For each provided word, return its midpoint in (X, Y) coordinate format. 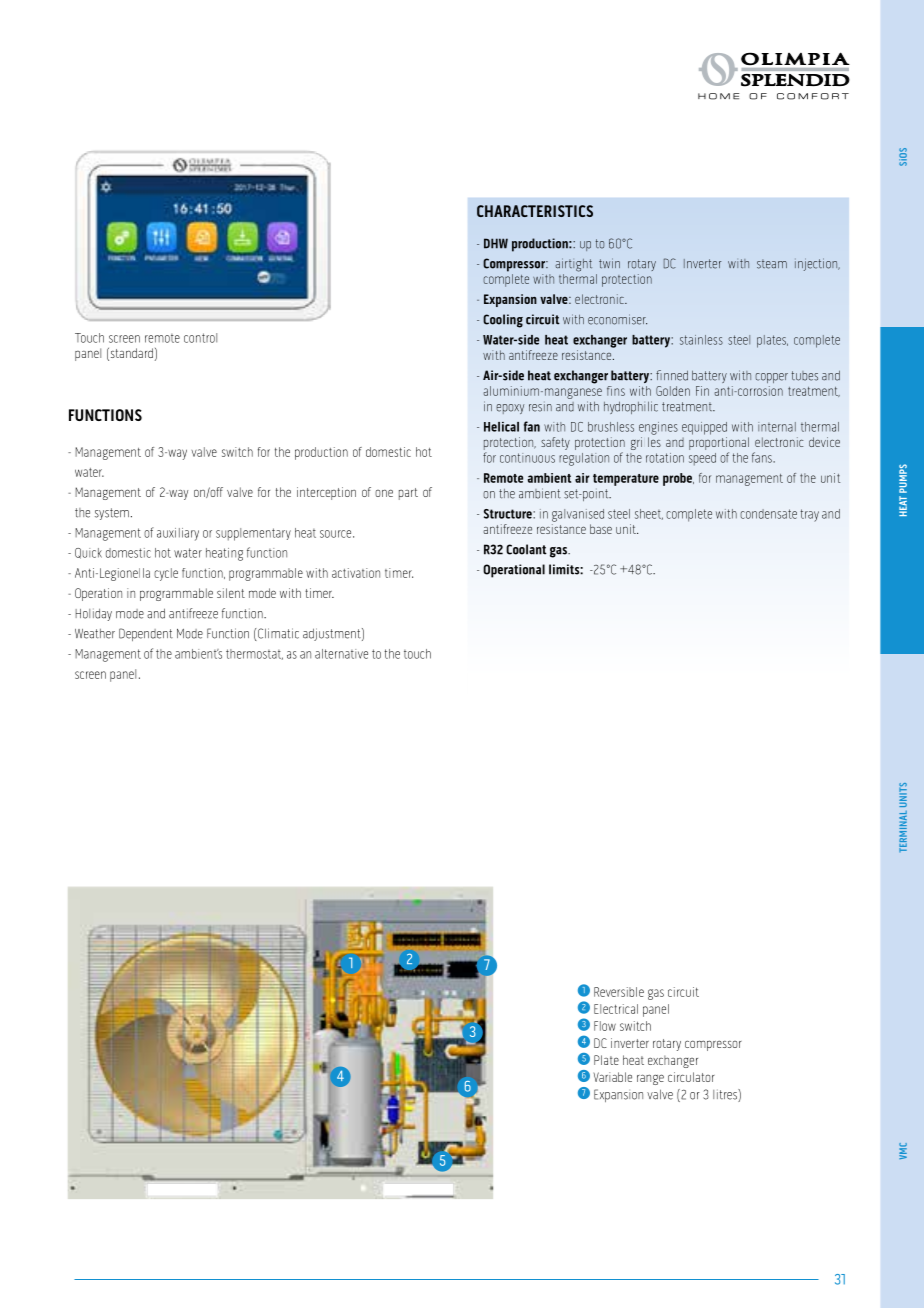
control (200, 338)
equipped (704, 428)
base (601, 529)
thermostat (254, 654)
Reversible (619, 992)
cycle (166, 574)
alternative (341, 654)
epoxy (510, 409)
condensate (768, 514)
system (112, 514)
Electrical (616, 1009)
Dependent (146, 634)
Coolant (526, 549)
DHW (496, 243)
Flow (605, 1026)
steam (772, 264)
